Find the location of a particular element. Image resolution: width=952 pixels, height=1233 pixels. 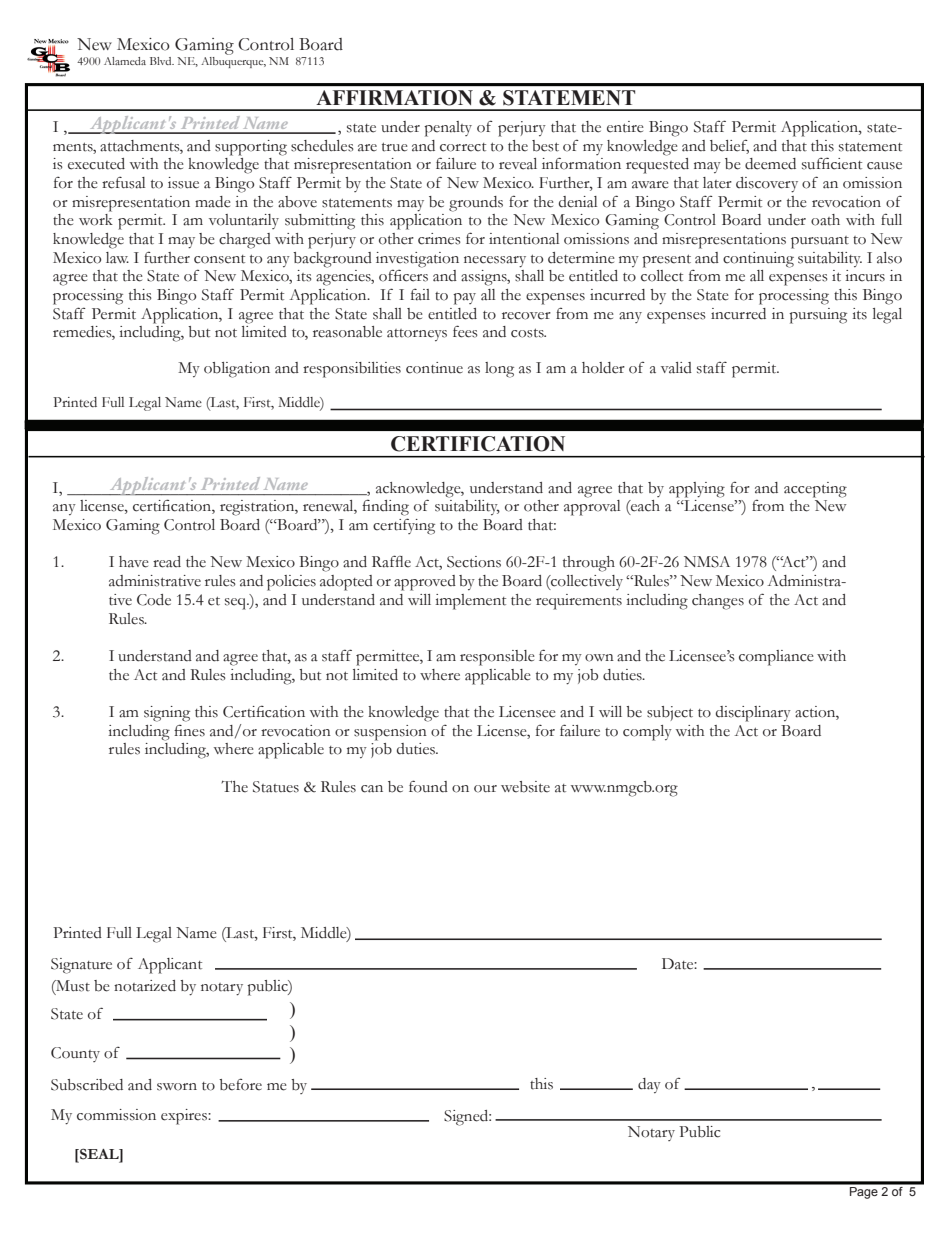

penalty is located at coordinates (448, 129).
